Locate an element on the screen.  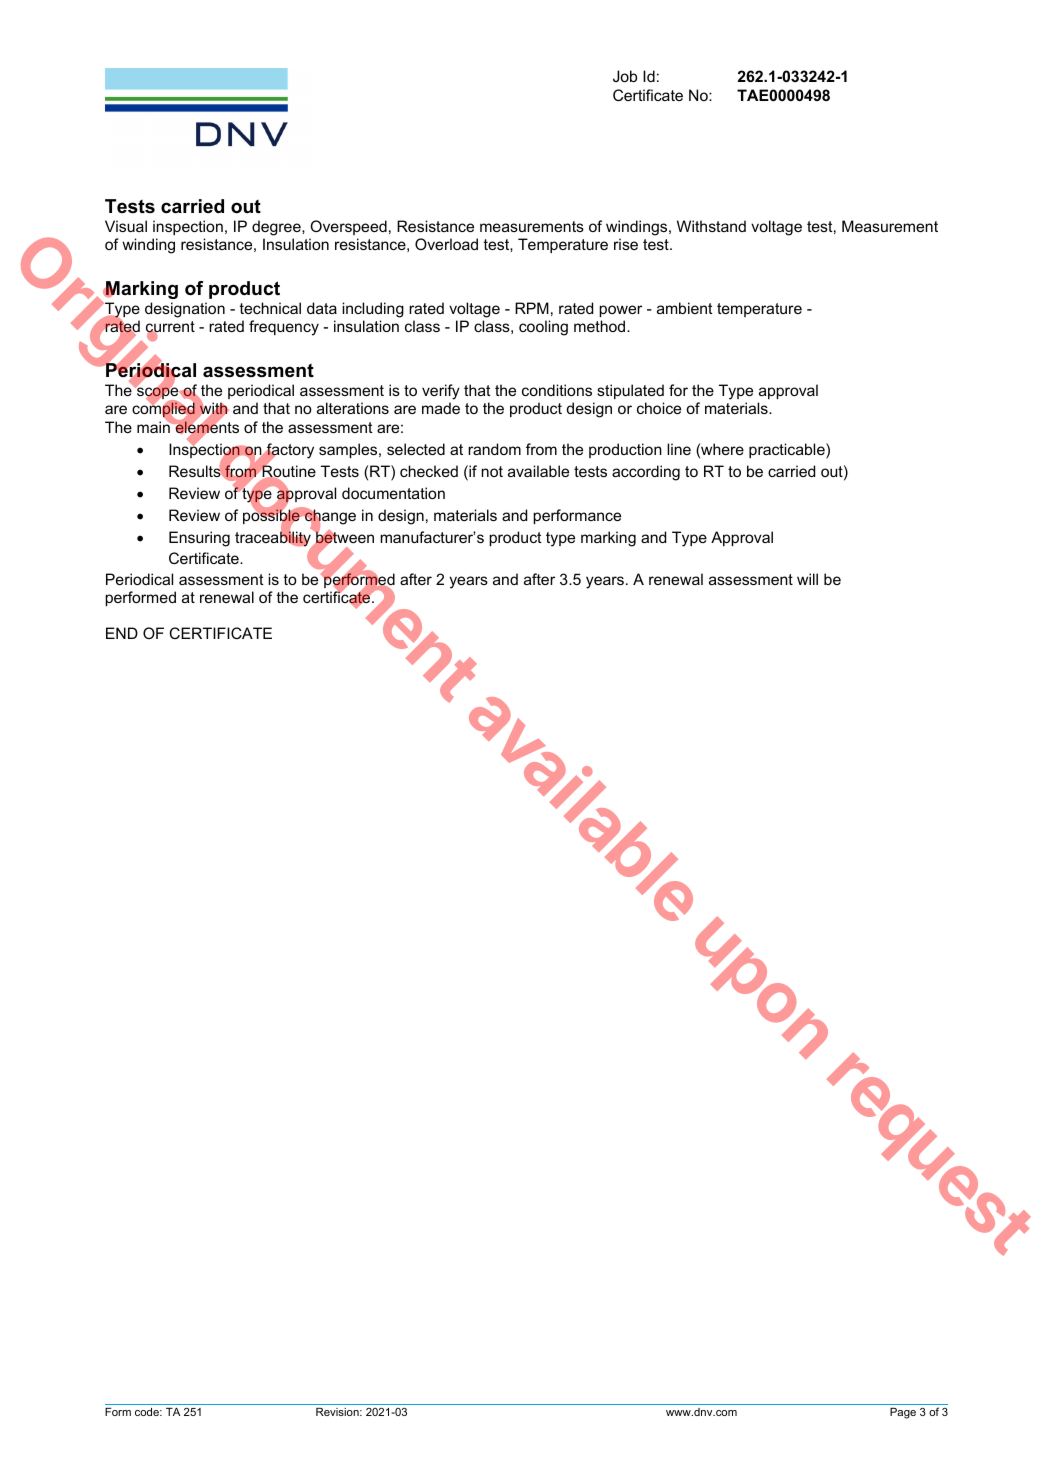
rise is located at coordinates (626, 244).
